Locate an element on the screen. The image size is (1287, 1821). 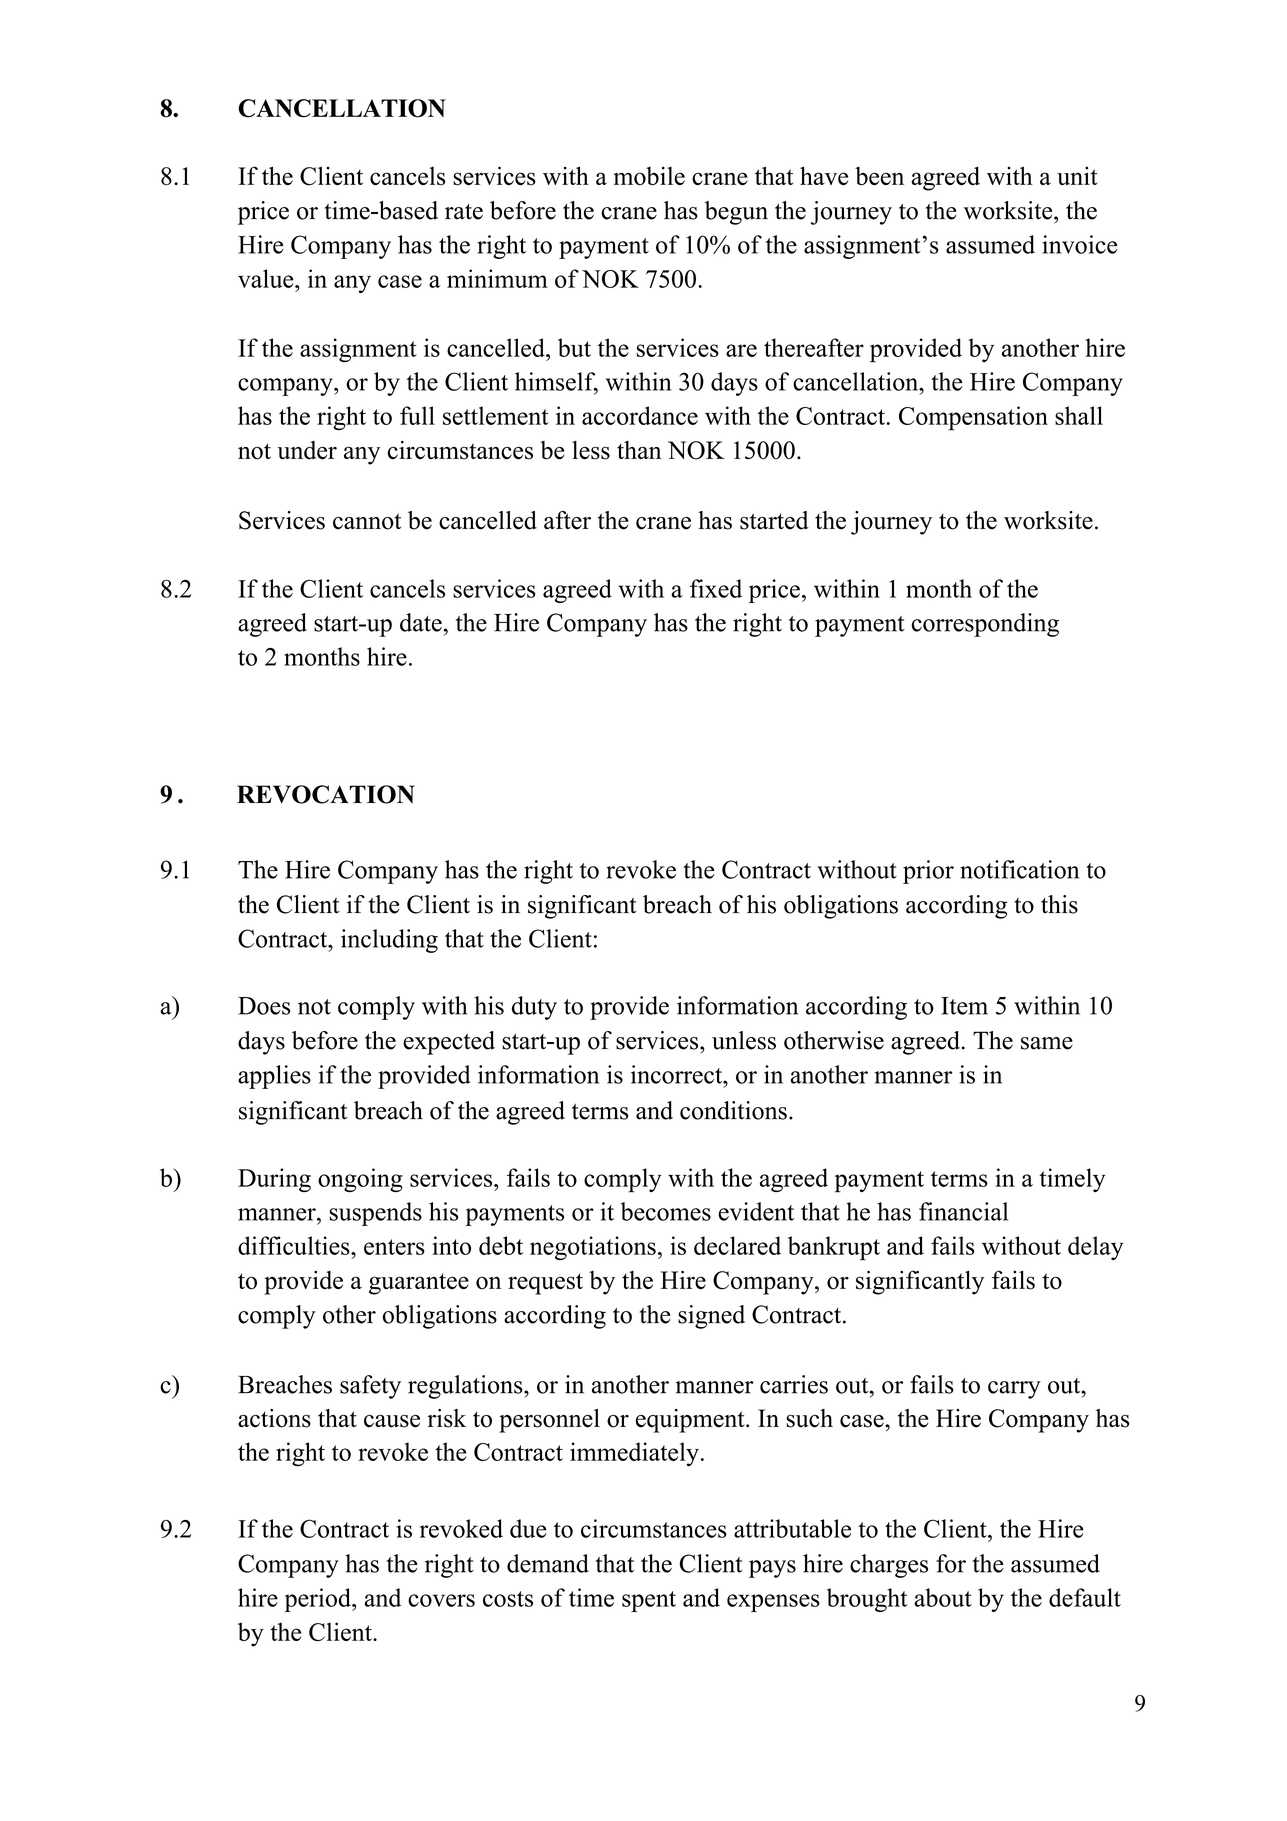
invoice is located at coordinates (1079, 244).
